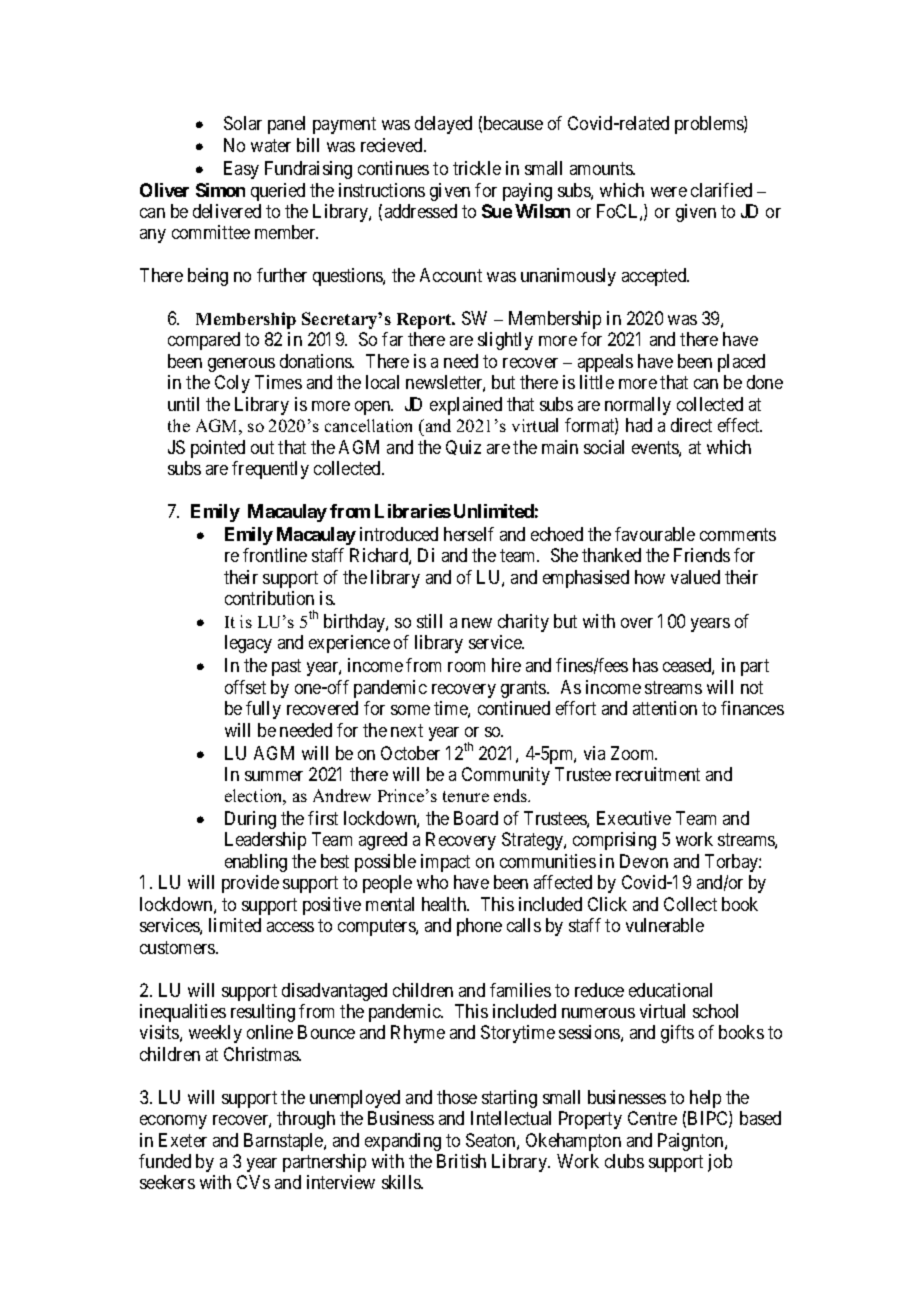 The height and width of the image is (1308, 924). What do you see at coordinates (665, 708) in the image?
I see `attention` at bounding box center [665, 708].
